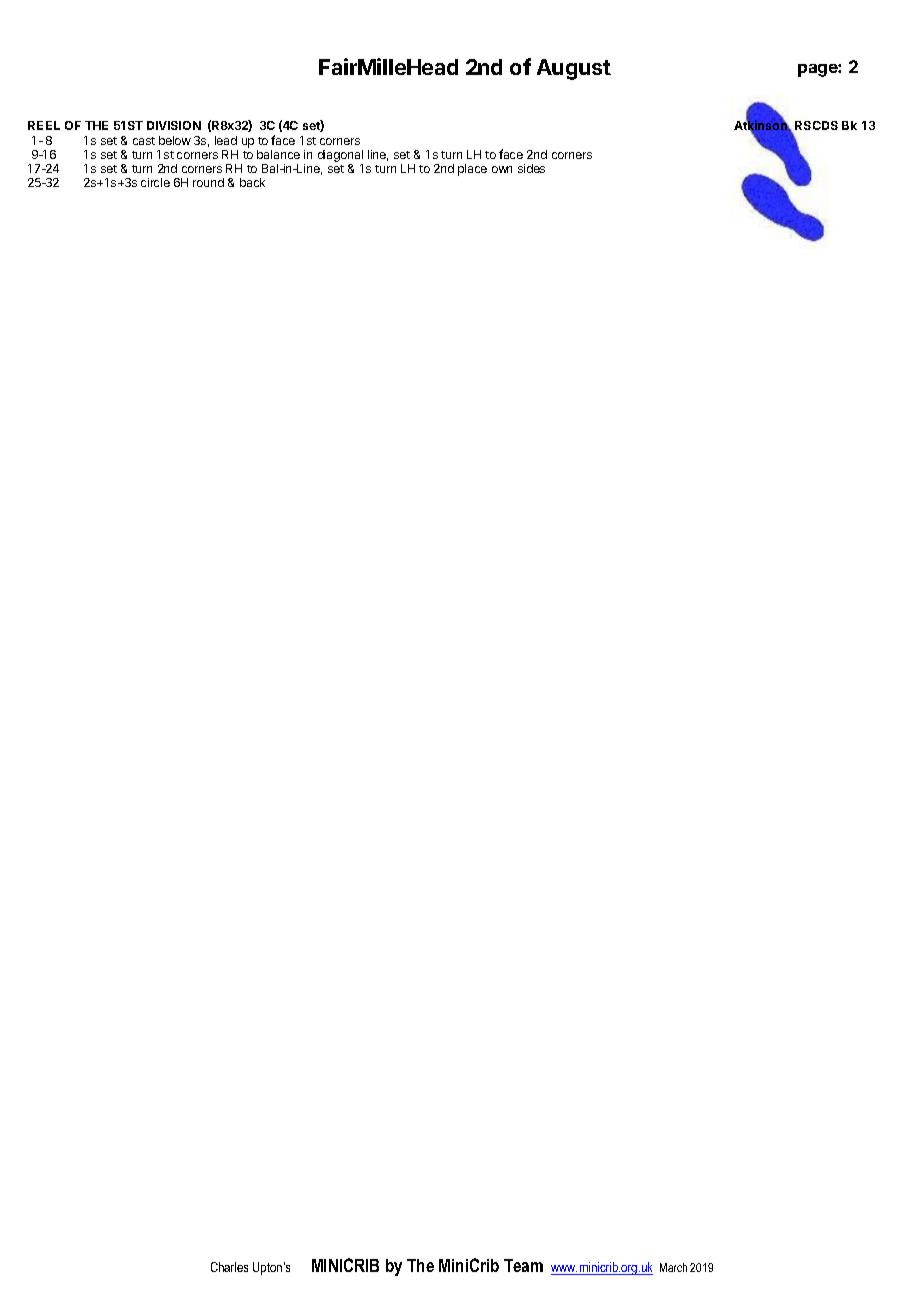  What do you see at coordinates (574, 69) in the document?
I see `August` at bounding box center [574, 69].
